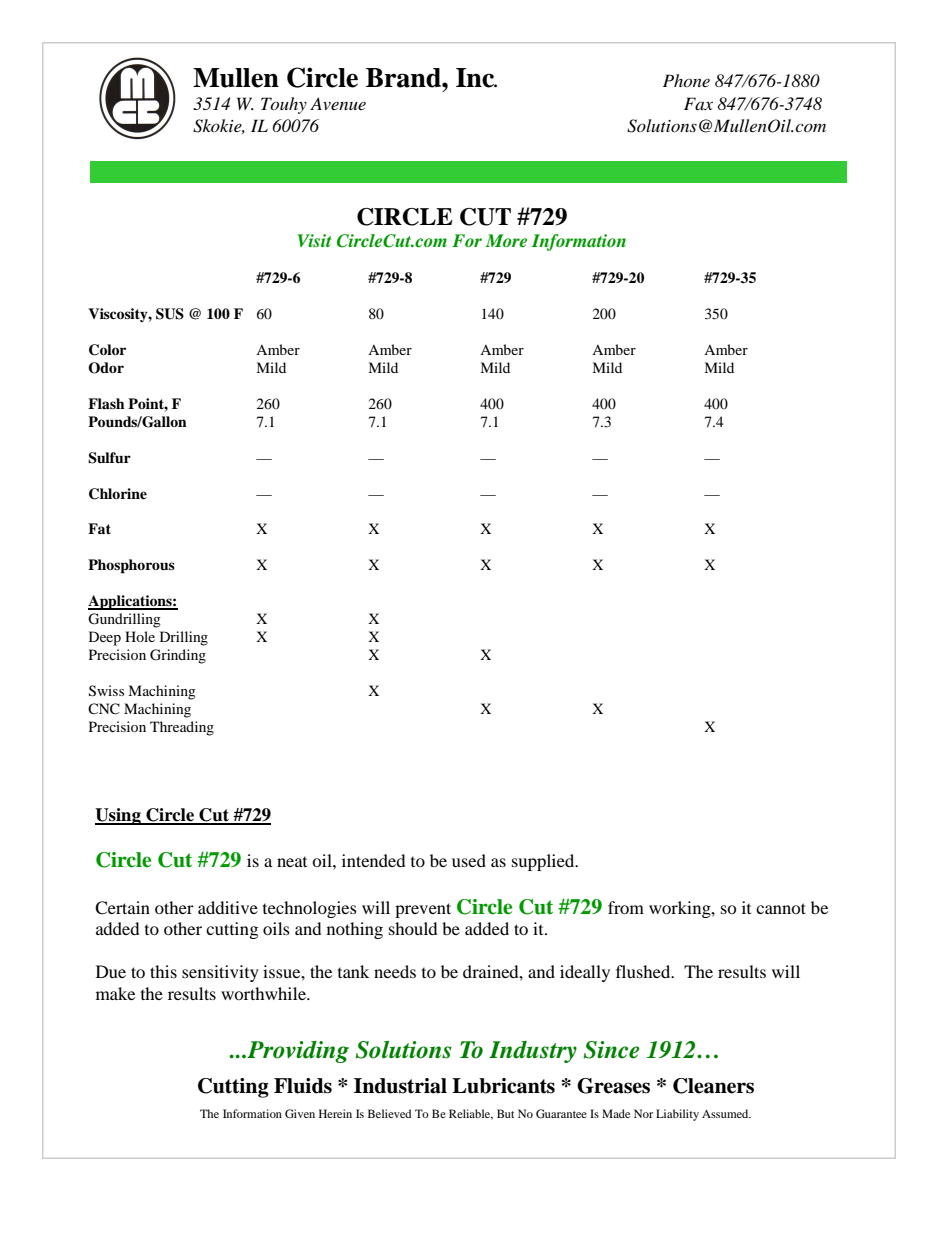 This screenshot has width=952, height=1233. Describe the element at coordinates (544, 862) in the screenshot. I see `supplied` at that location.
